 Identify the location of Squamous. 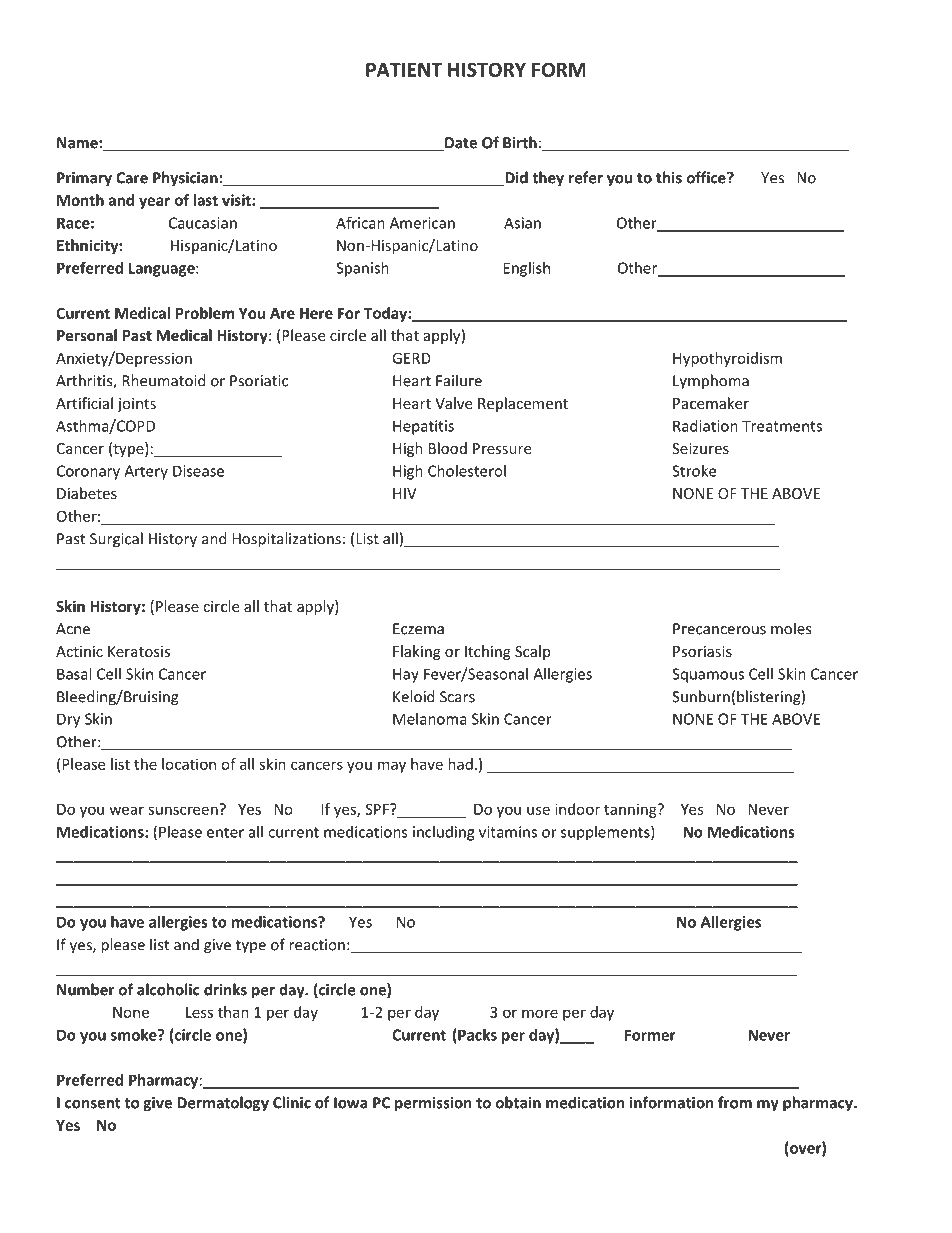
(708, 675).
